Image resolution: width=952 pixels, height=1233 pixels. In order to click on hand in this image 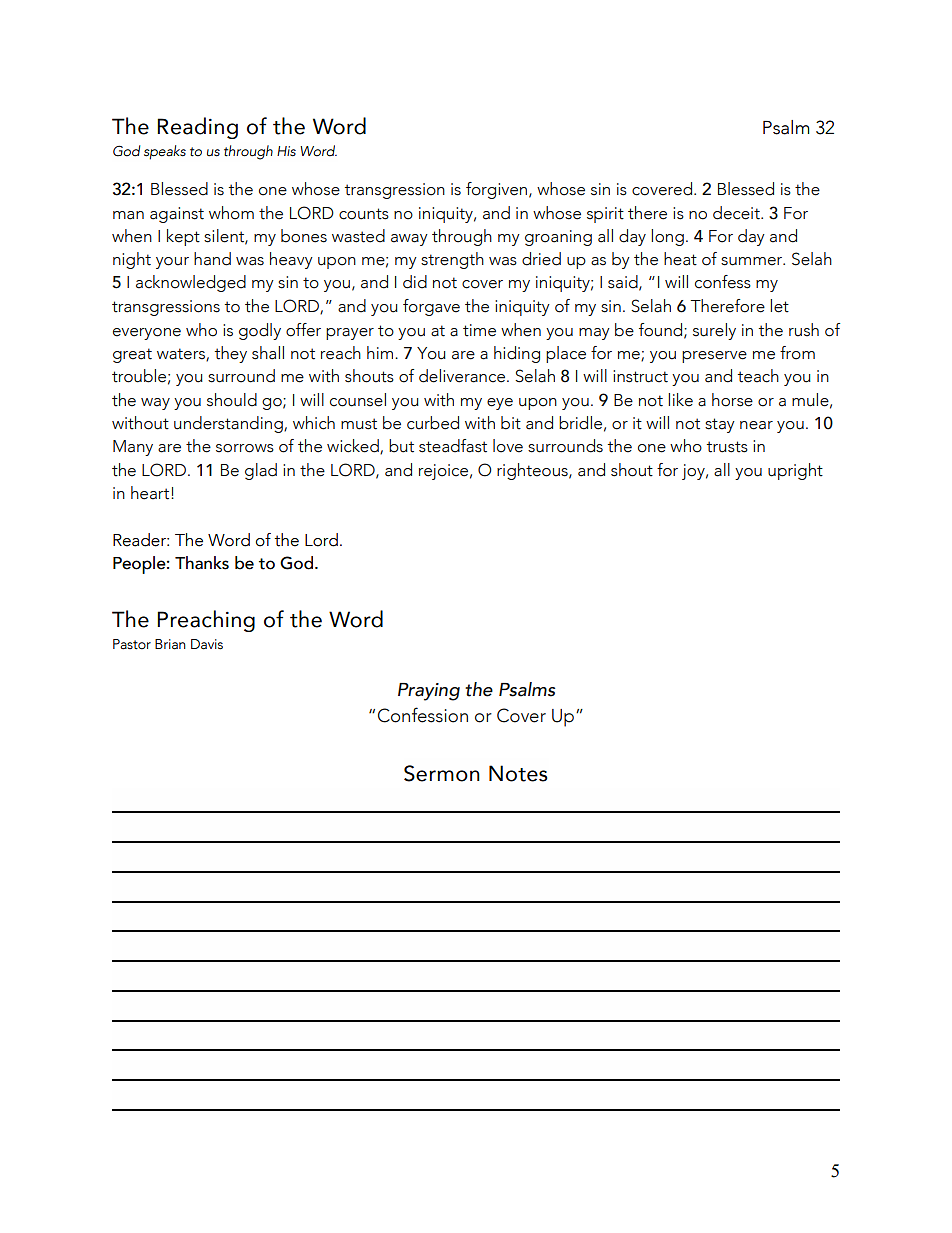, I will do `click(212, 259)`.
